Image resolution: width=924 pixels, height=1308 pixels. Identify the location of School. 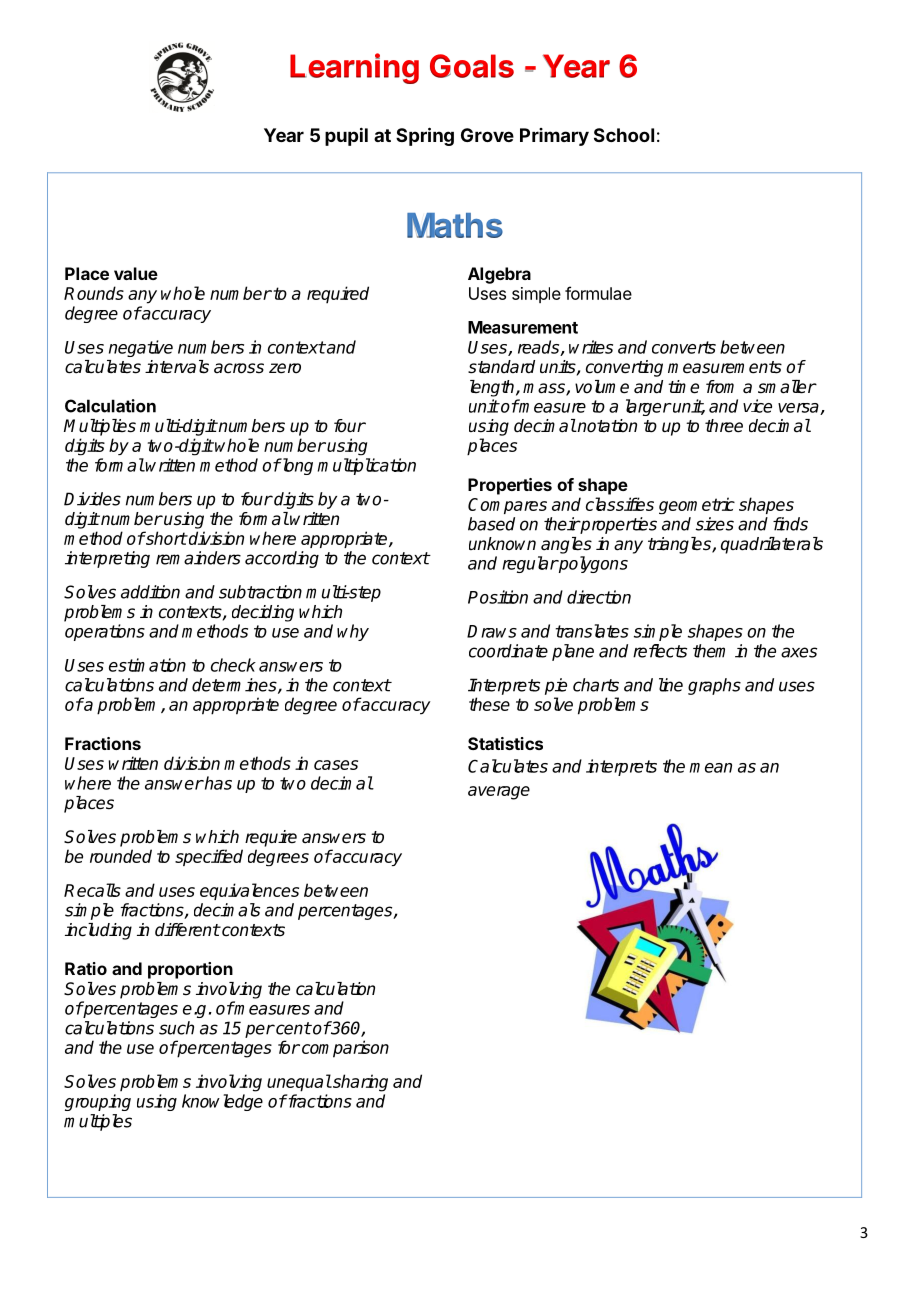
(624, 135).
